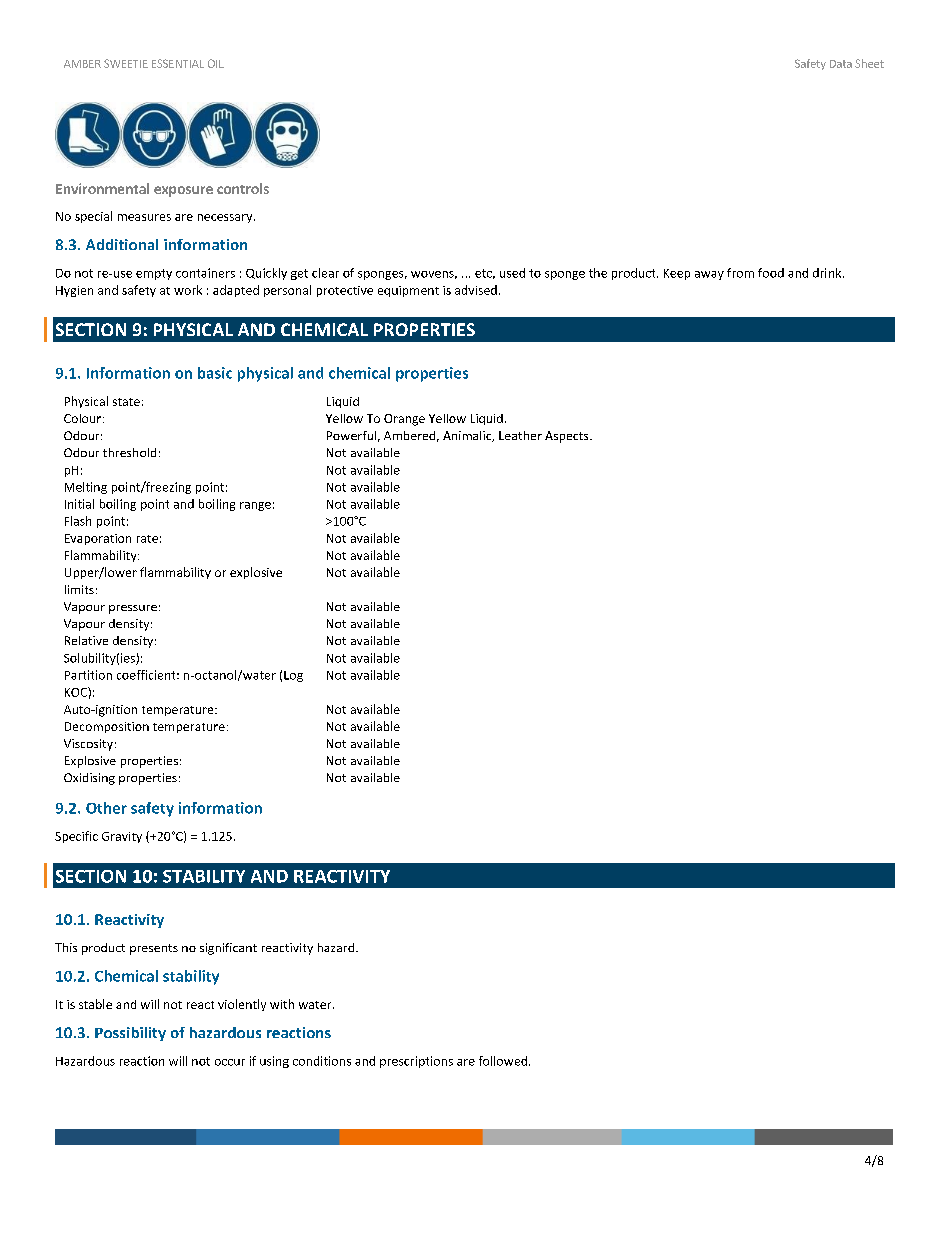 This screenshot has width=952, height=1233. Describe the element at coordinates (107, 727) in the screenshot. I see `Decomposition` at that location.
